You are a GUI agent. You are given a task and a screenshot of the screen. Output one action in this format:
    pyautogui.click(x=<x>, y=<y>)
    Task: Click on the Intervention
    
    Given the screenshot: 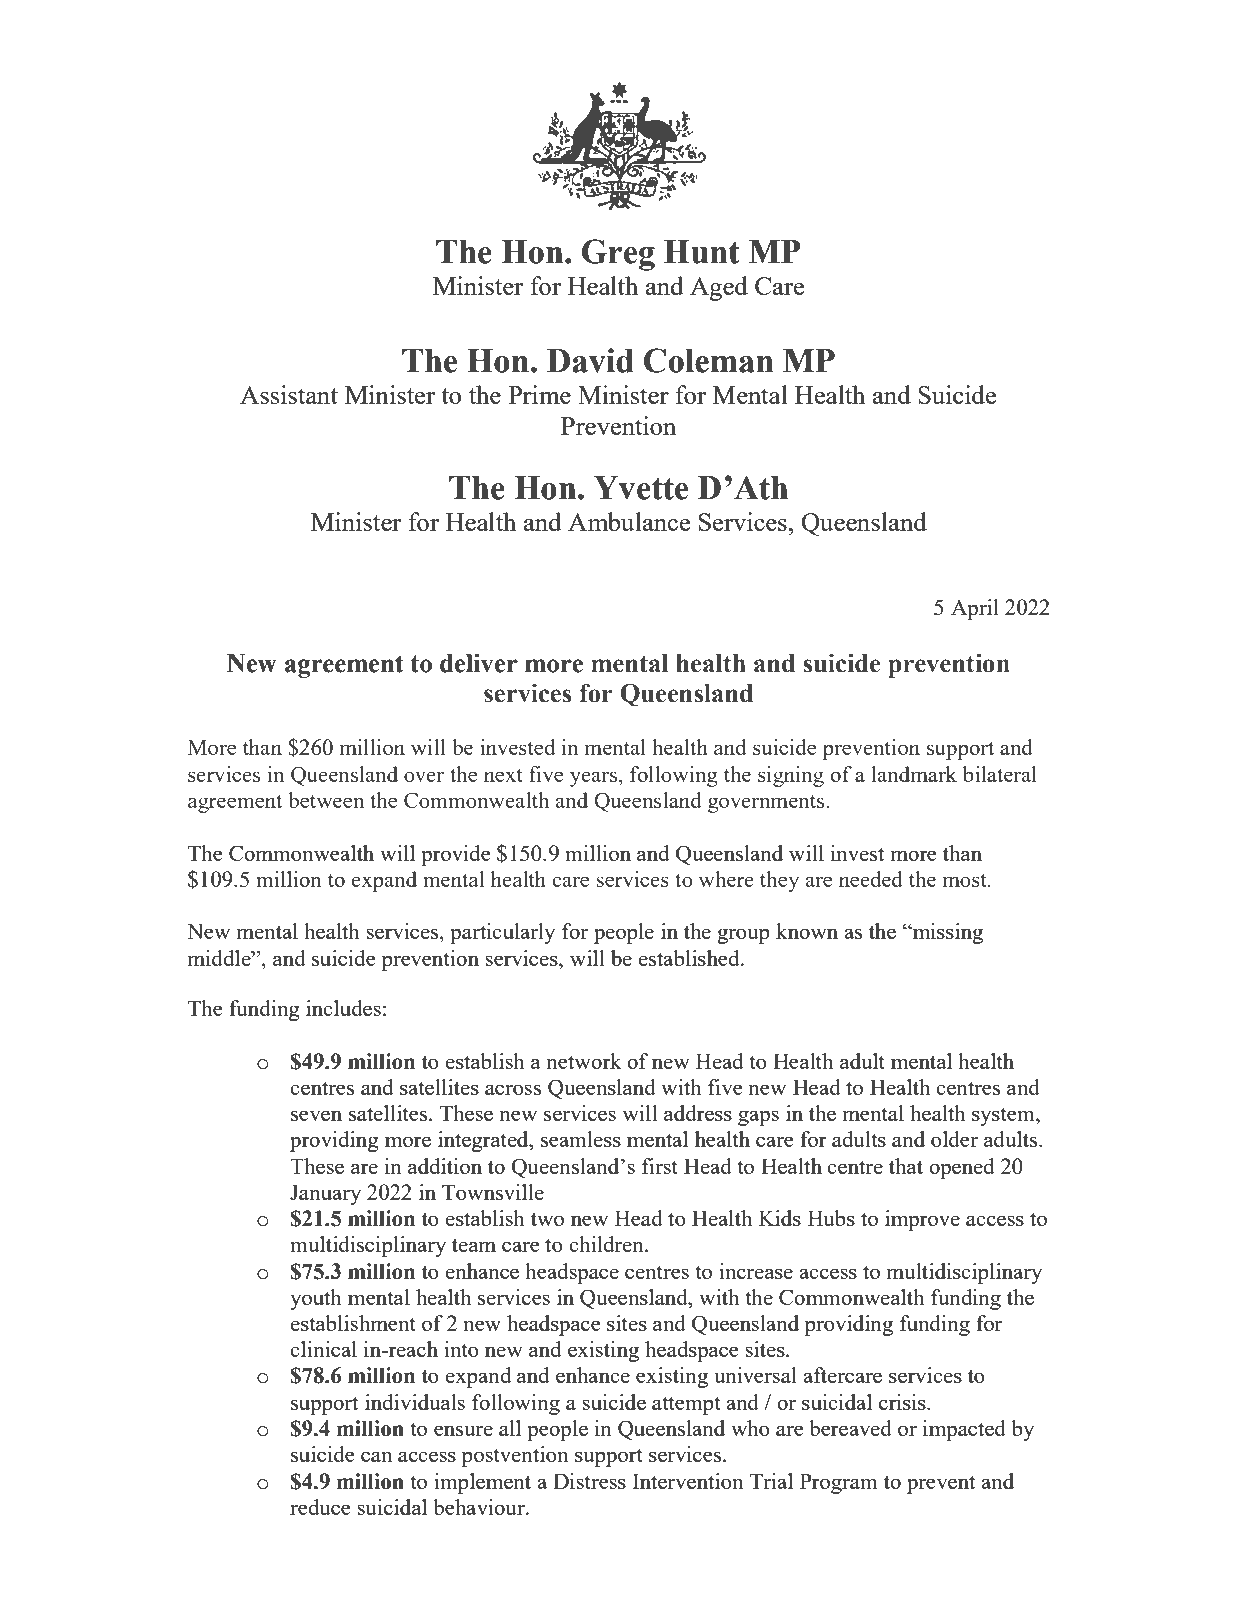 What is the action you would take?
    pyautogui.click(x=687, y=1481)
